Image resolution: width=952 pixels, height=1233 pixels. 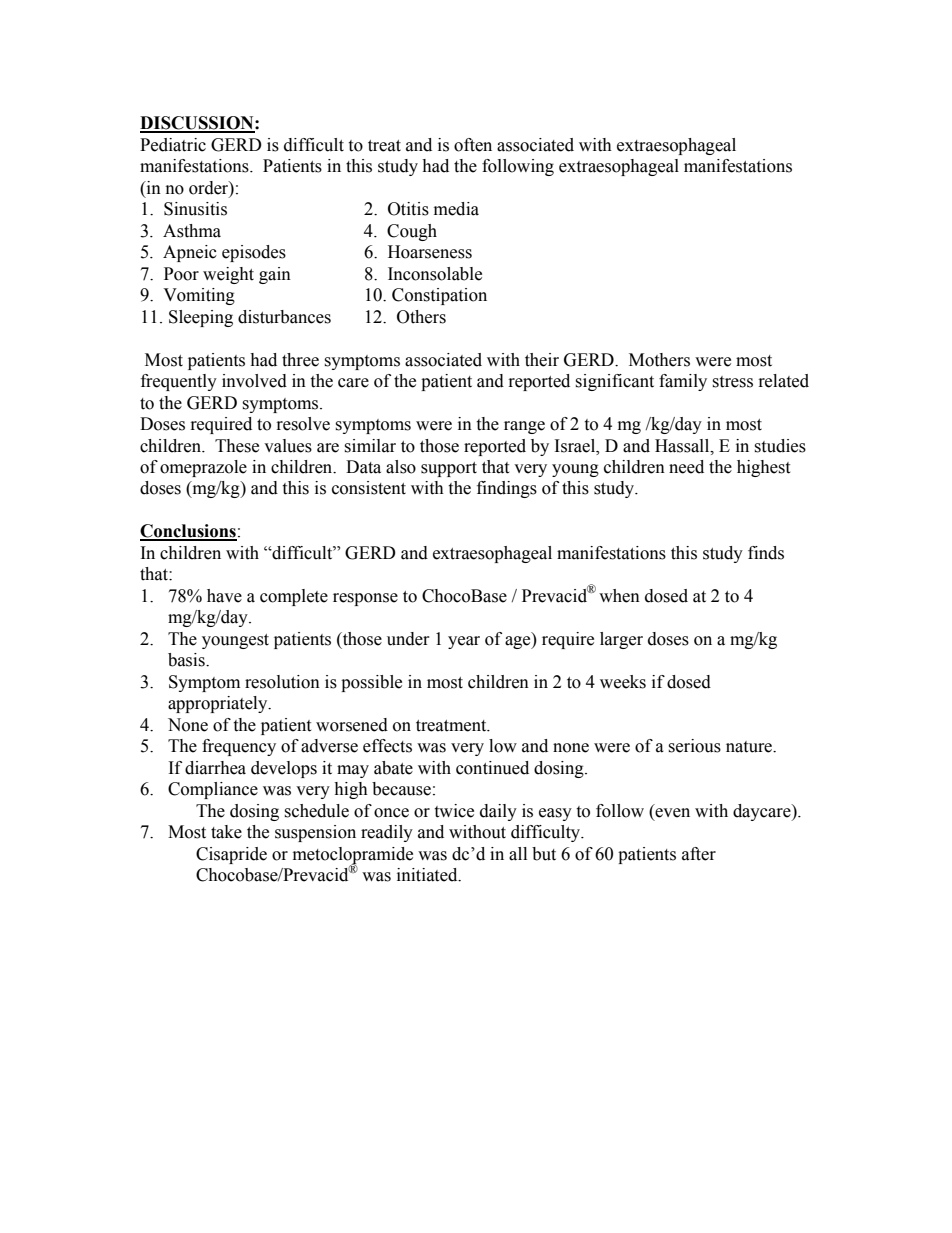 I want to click on weeks, so click(x=623, y=682).
